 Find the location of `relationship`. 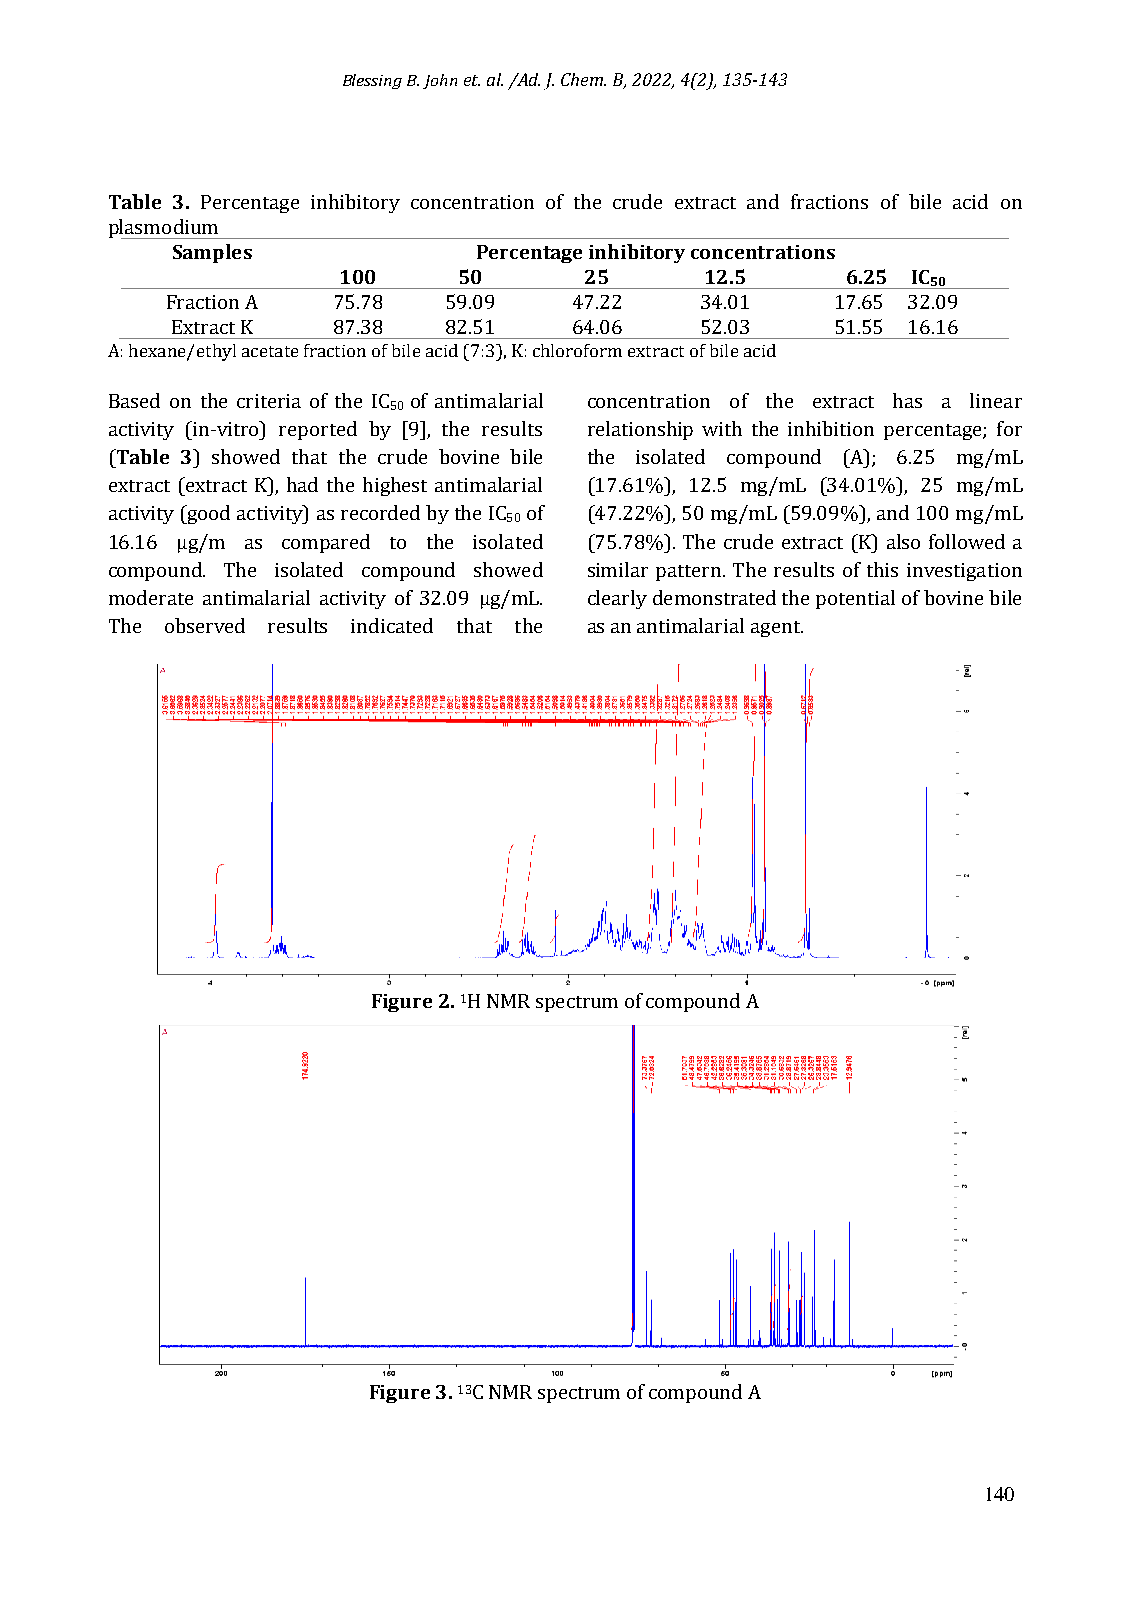

relationship is located at coordinates (640, 430).
